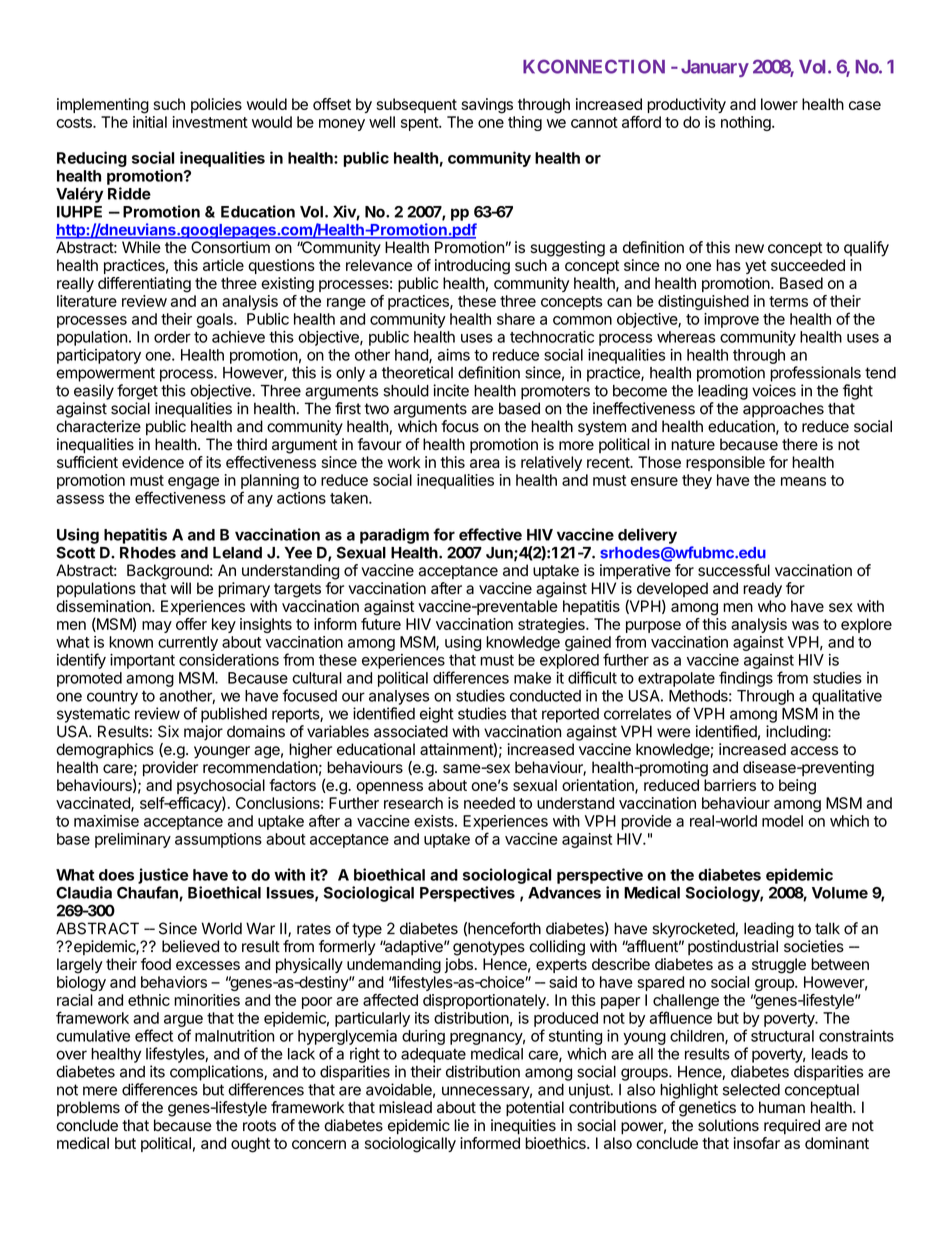 The image size is (952, 1233). What do you see at coordinates (217, 1073) in the image?
I see `complications` at bounding box center [217, 1073].
